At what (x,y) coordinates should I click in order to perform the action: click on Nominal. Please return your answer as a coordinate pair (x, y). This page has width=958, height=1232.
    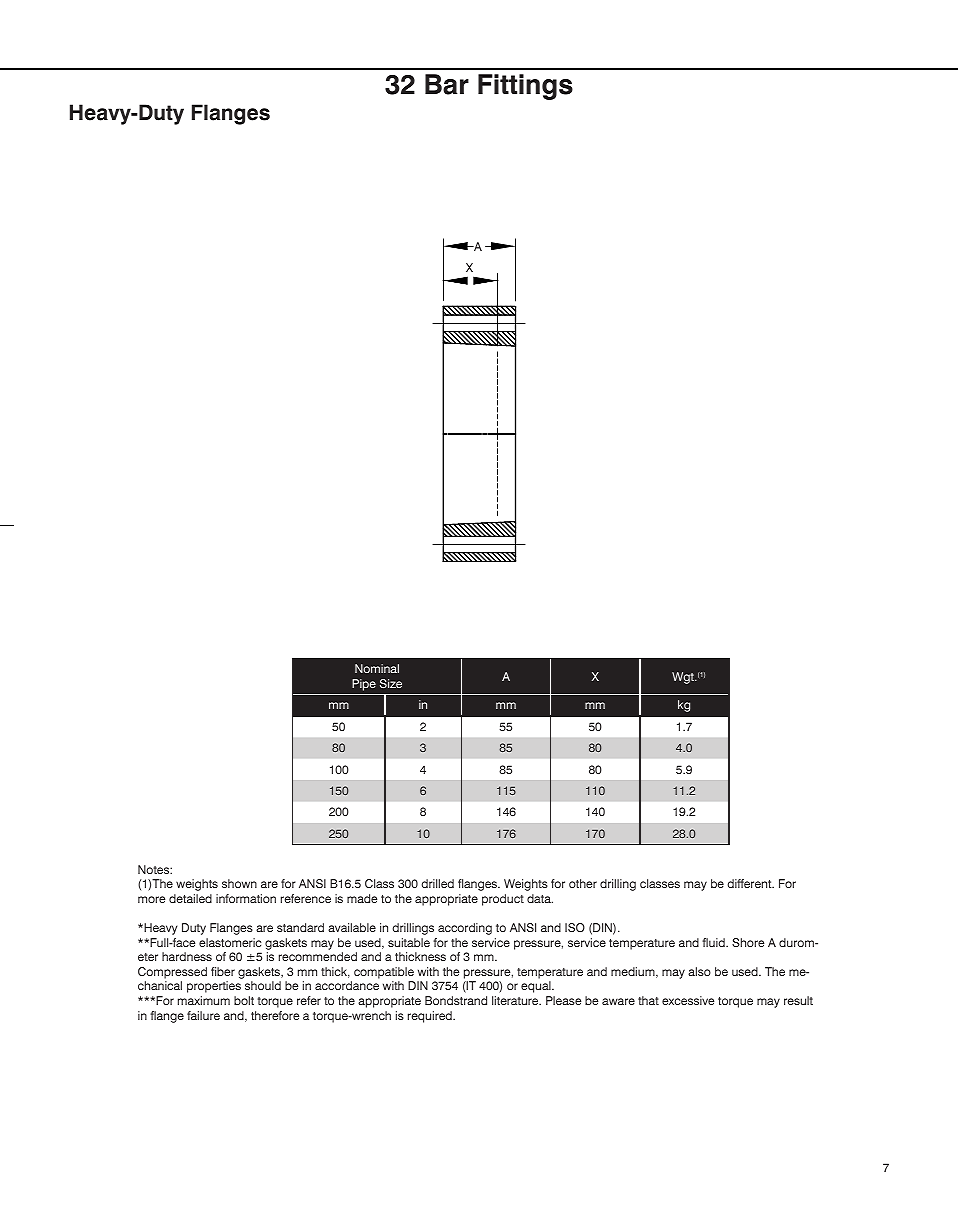
    Looking at the image, I should click on (377, 668).
